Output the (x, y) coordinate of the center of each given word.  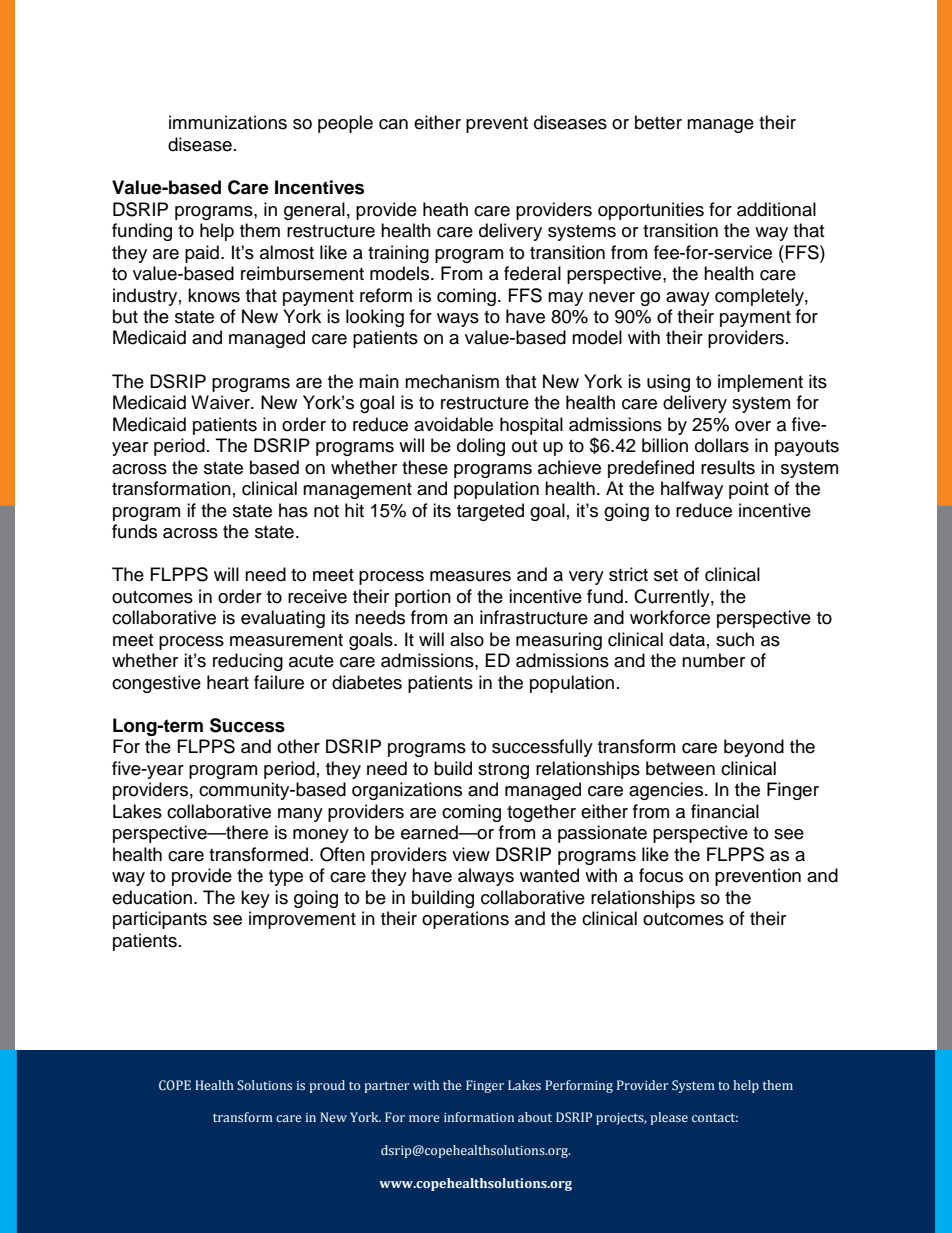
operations (465, 920)
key (255, 899)
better (658, 122)
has (293, 510)
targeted (490, 512)
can (393, 124)
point (749, 490)
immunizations (228, 122)
